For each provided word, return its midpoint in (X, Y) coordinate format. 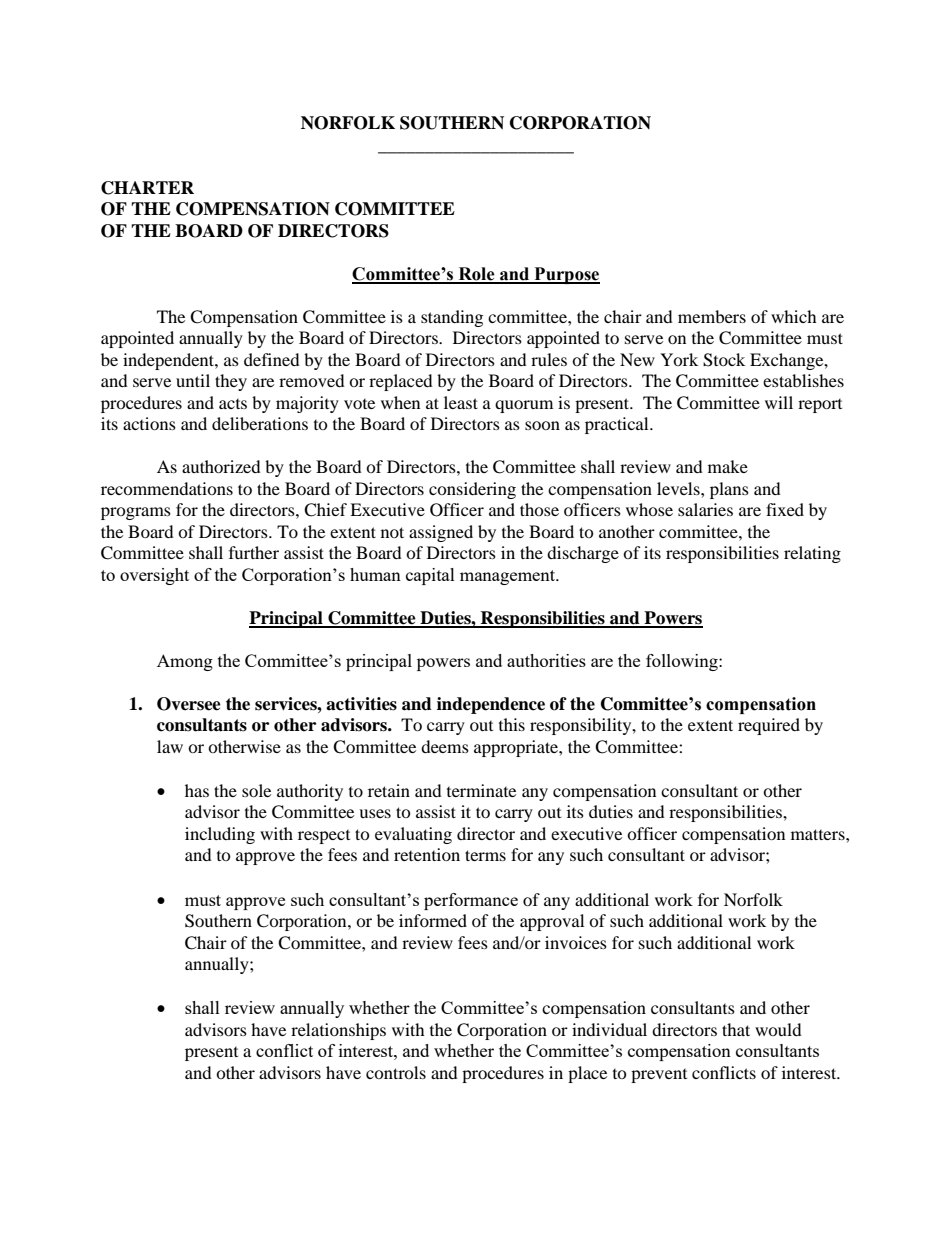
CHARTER (147, 188)
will (779, 402)
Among (185, 662)
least (461, 402)
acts (233, 404)
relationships (338, 1031)
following (683, 662)
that (736, 1029)
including (220, 835)
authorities (546, 660)
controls (396, 1072)
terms (485, 855)
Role (476, 275)
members (712, 316)
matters (819, 834)
